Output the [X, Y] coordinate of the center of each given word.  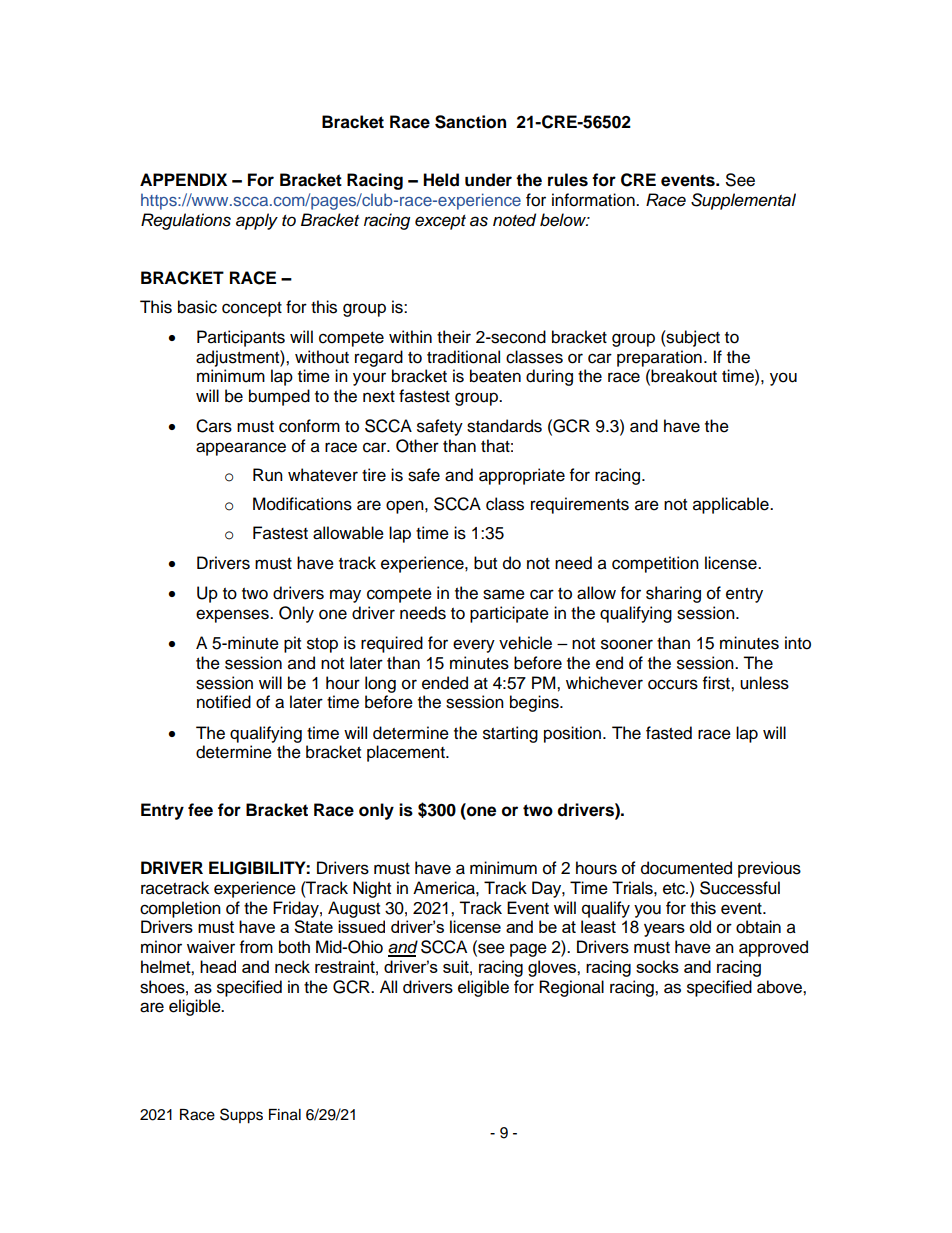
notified [224, 702]
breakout [684, 376]
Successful [740, 888]
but [485, 563]
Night [372, 889]
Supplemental [743, 201]
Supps [241, 1116]
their [454, 337]
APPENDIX [183, 179]
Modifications [302, 504]
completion [180, 909]
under [488, 180]
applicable [732, 505]
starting [510, 734]
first [717, 683]
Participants [241, 338]
